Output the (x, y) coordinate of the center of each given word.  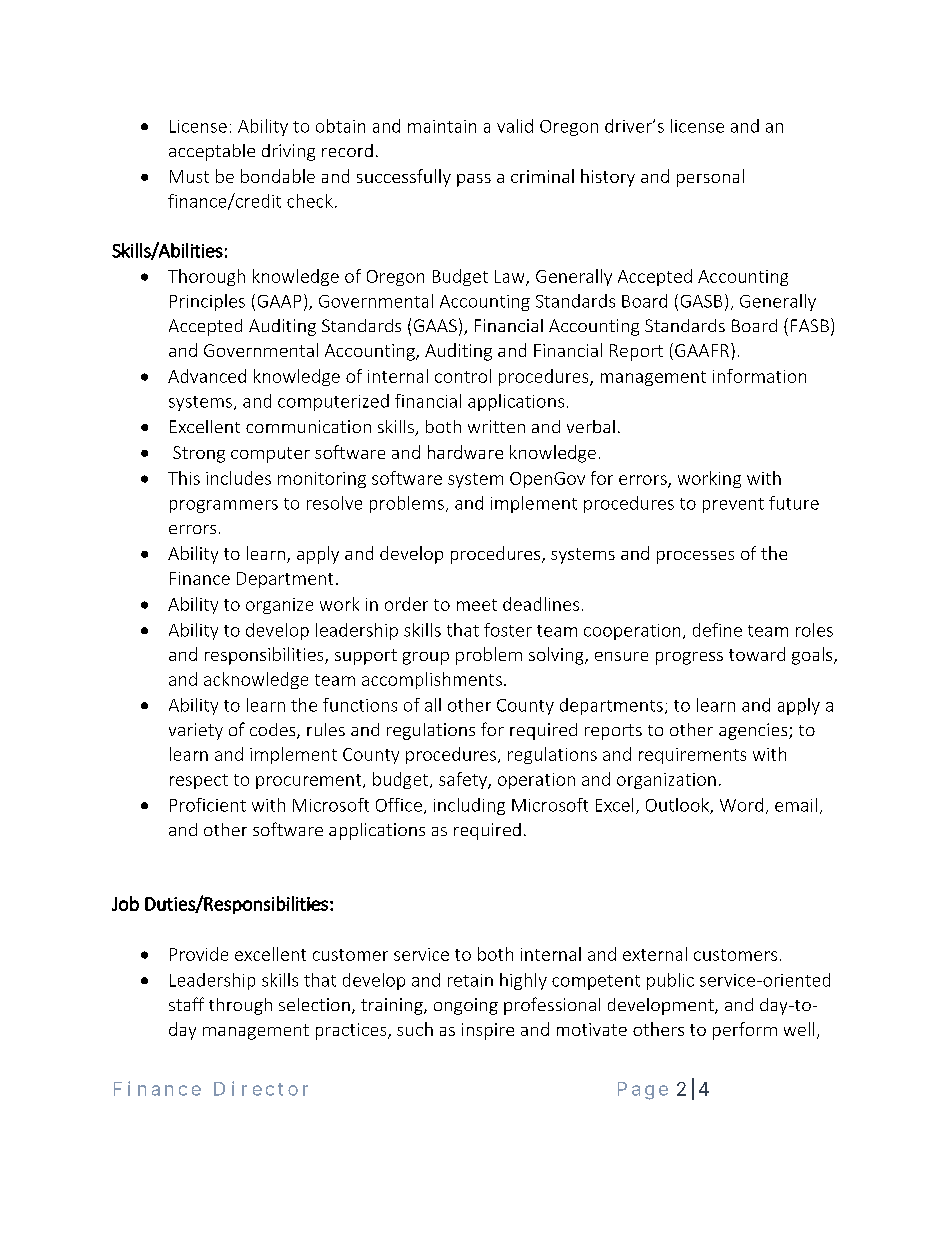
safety (464, 780)
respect (199, 781)
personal (710, 178)
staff (186, 1004)
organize (279, 606)
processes (695, 557)
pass (474, 180)
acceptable (212, 152)
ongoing (466, 1006)
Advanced (207, 376)
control (463, 376)
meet (477, 605)
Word (741, 805)
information (759, 376)
